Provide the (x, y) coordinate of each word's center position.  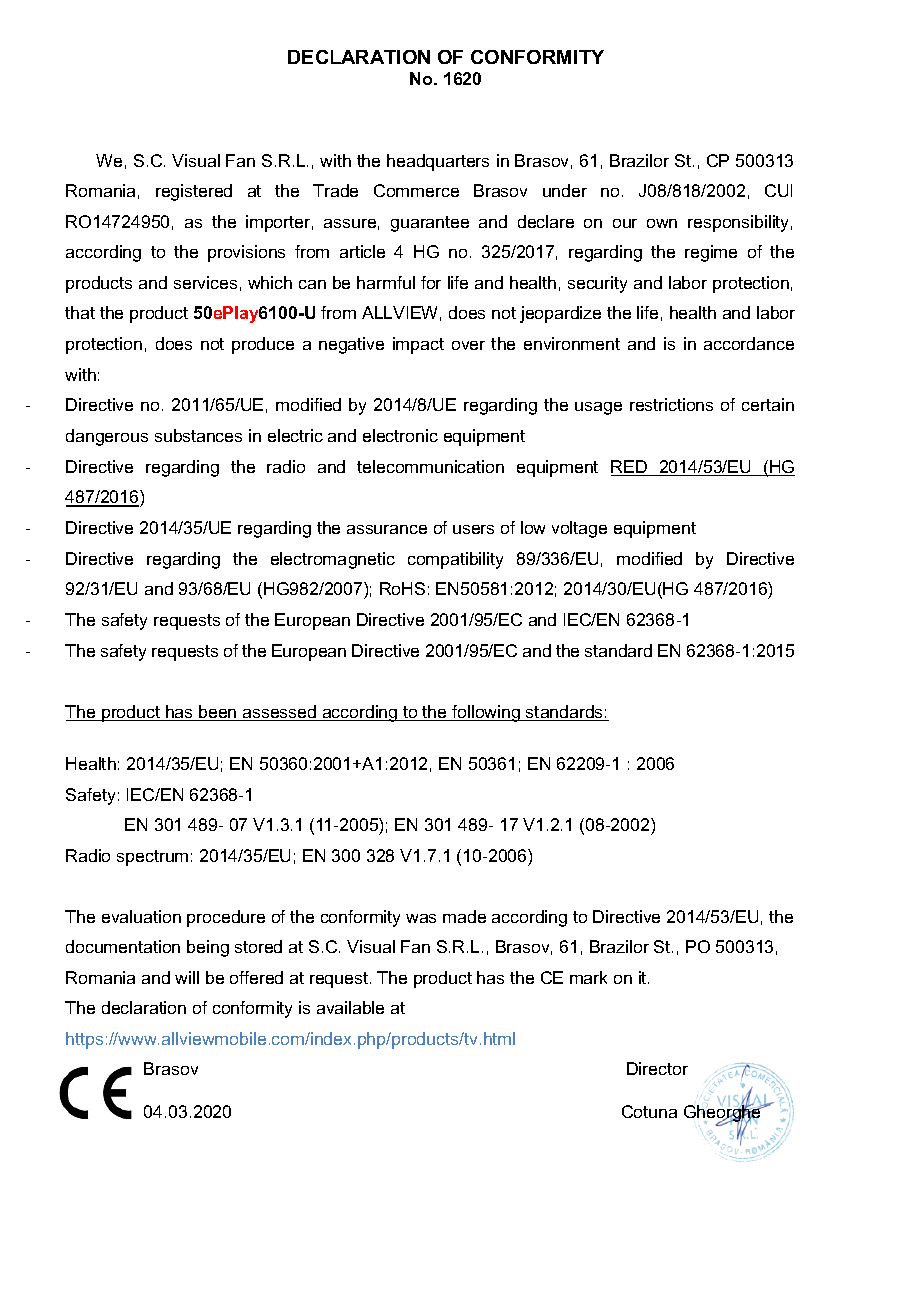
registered (194, 192)
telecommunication (430, 466)
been (218, 713)
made (464, 916)
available (350, 1007)
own (662, 223)
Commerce (416, 190)
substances (198, 435)
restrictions (671, 404)
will (187, 977)
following (486, 713)
